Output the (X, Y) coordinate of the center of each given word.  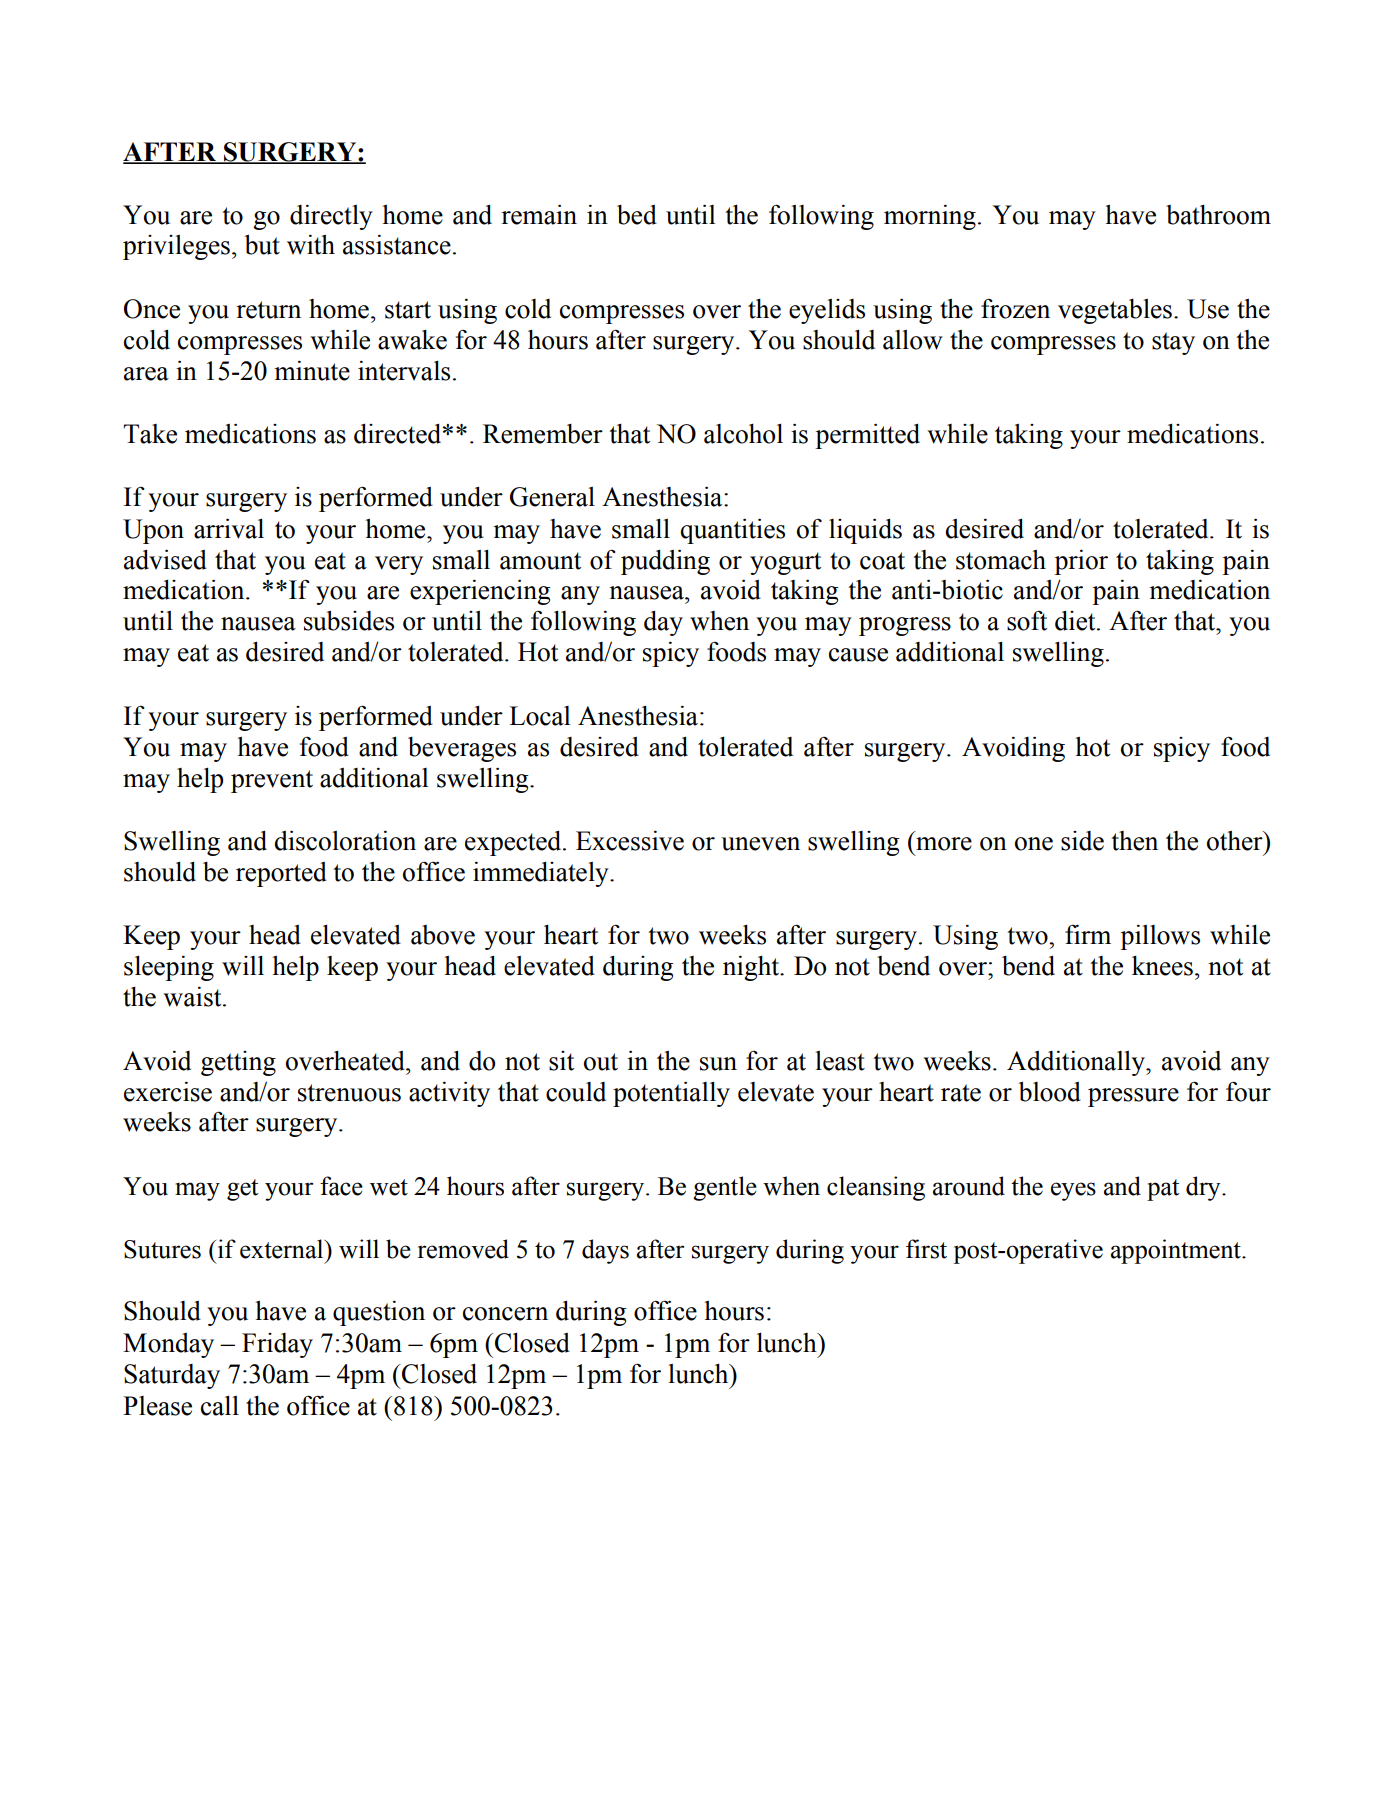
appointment (1177, 1251)
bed (637, 215)
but (262, 245)
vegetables (1115, 311)
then (1134, 841)
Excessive (630, 841)
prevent (272, 781)
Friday (277, 1345)
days (605, 1251)
